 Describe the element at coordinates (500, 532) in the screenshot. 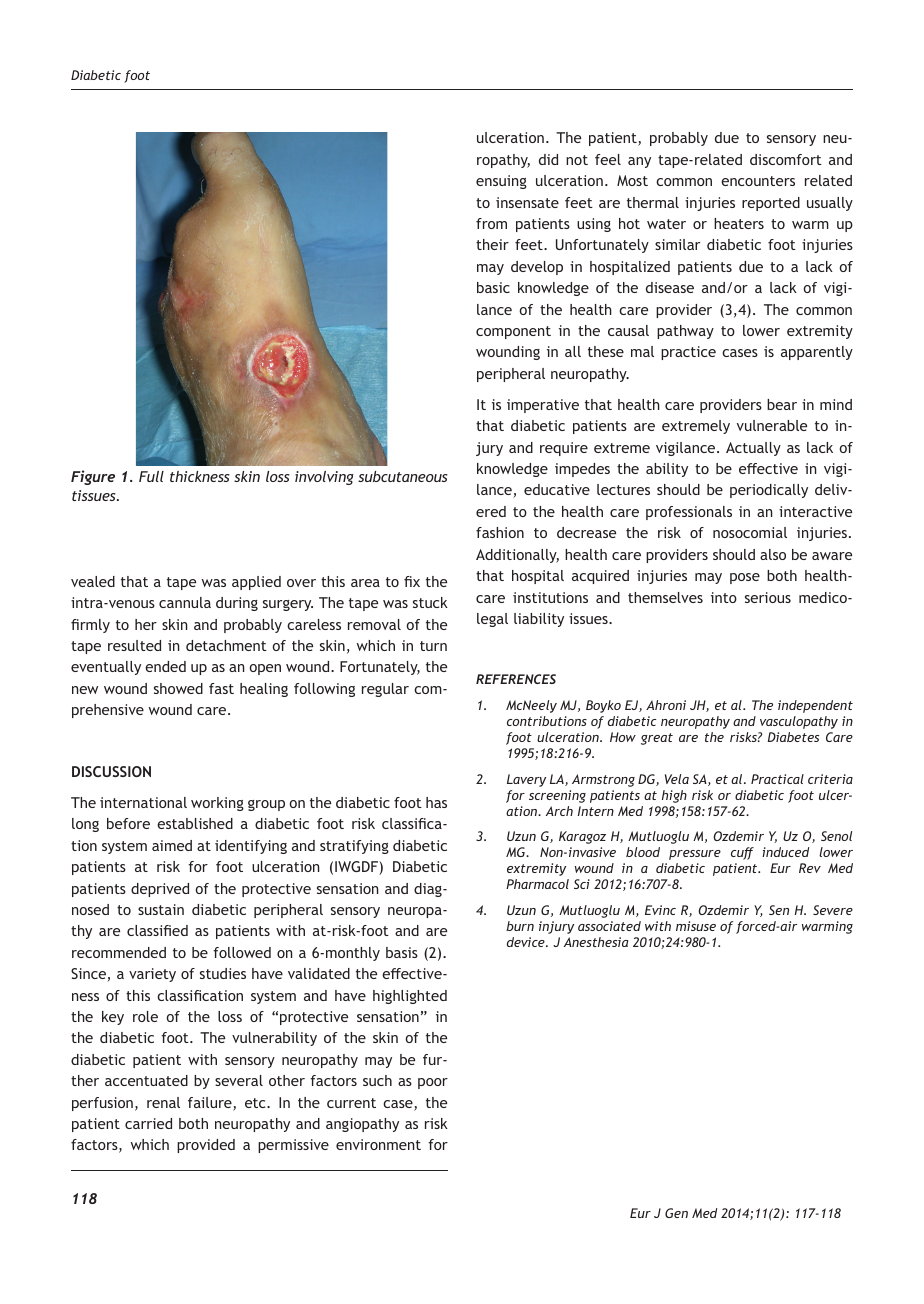

I see `fashion` at that location.
